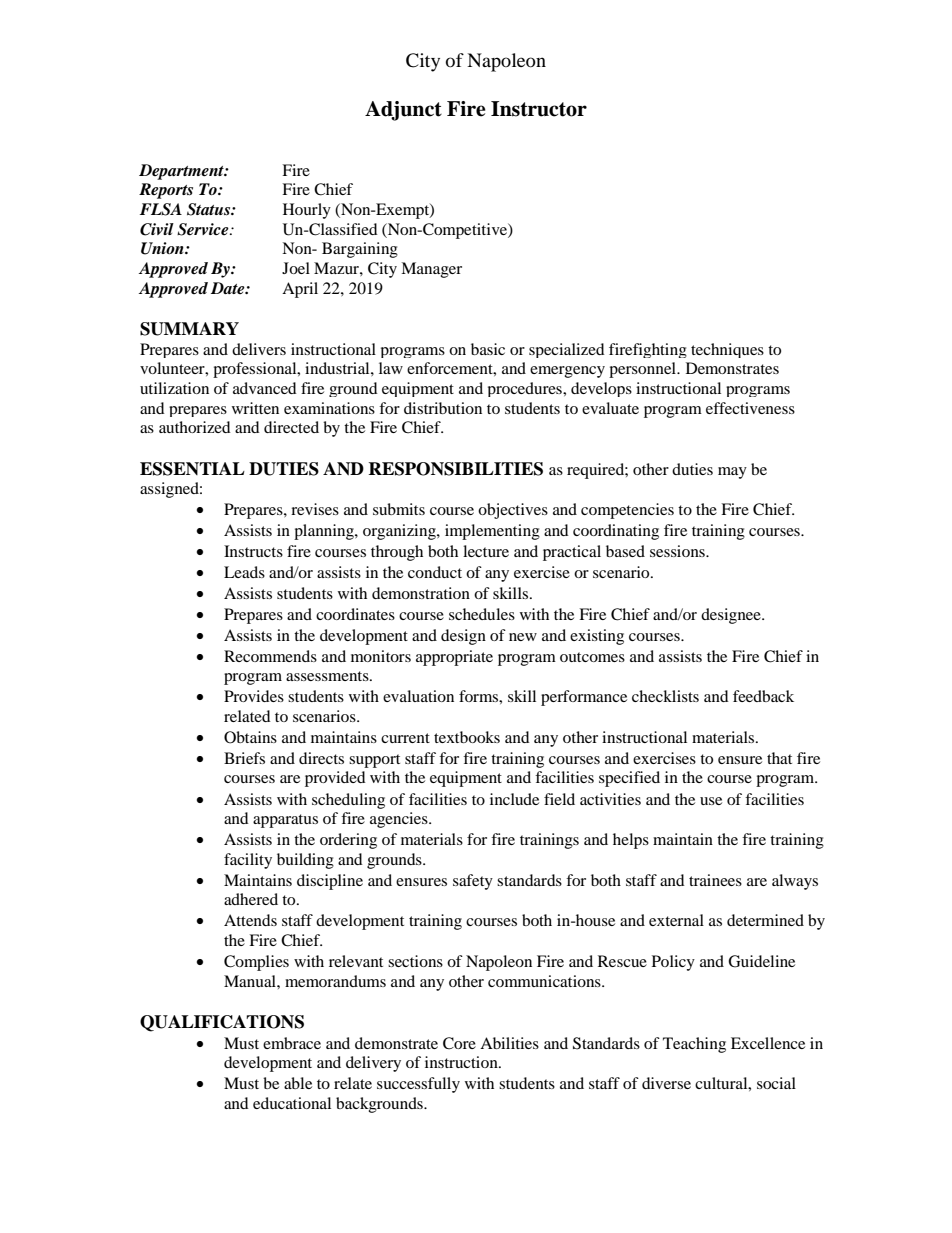 This page has height=1233, width=952. Describe the element at coordinates (732, 473) in the page. I see `may` at that location.
